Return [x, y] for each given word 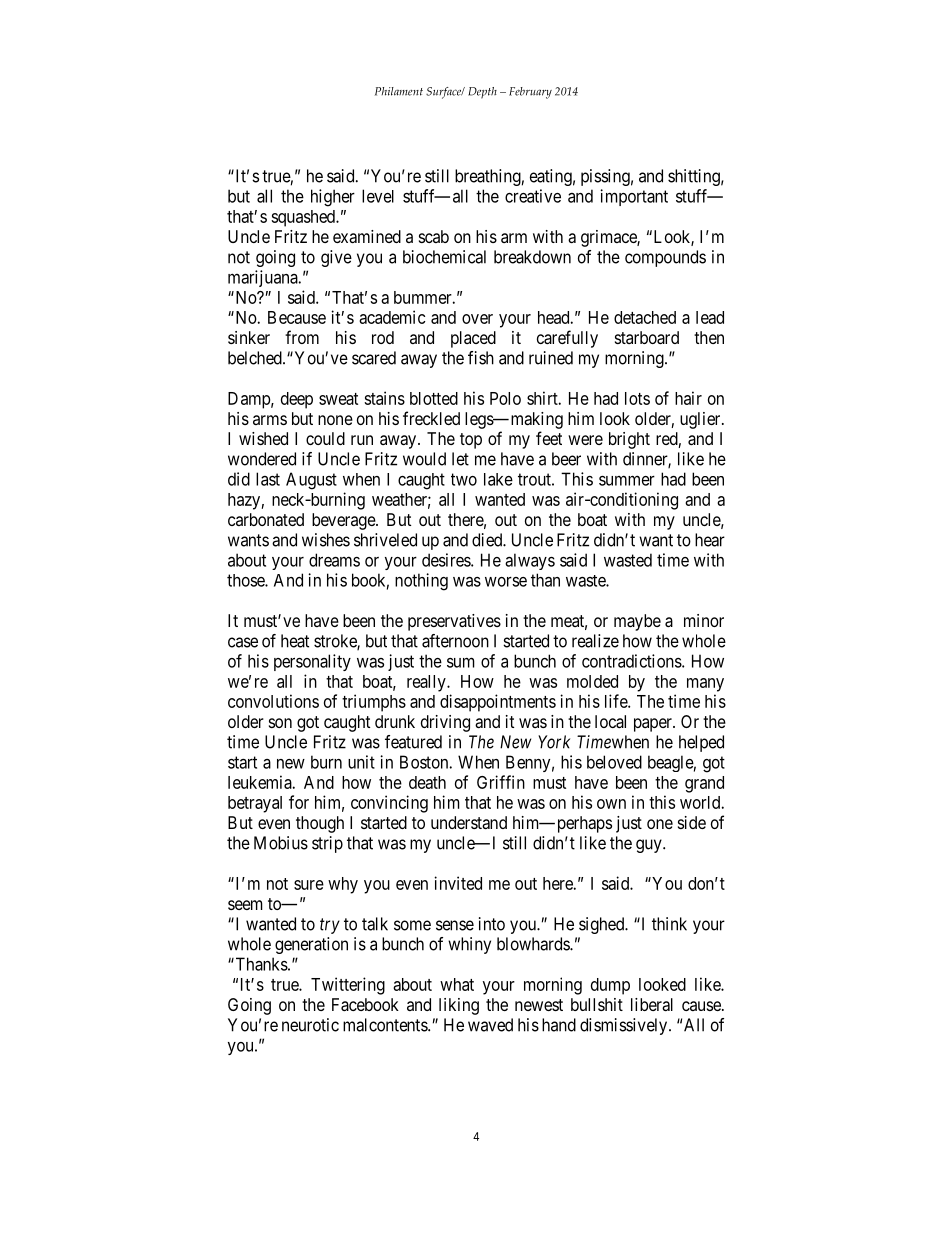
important [634, 197]
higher [333, 198]
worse [506, 582]
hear [710, 540]
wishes [326, 540]
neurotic [310, 1025]
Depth [482, 93]
